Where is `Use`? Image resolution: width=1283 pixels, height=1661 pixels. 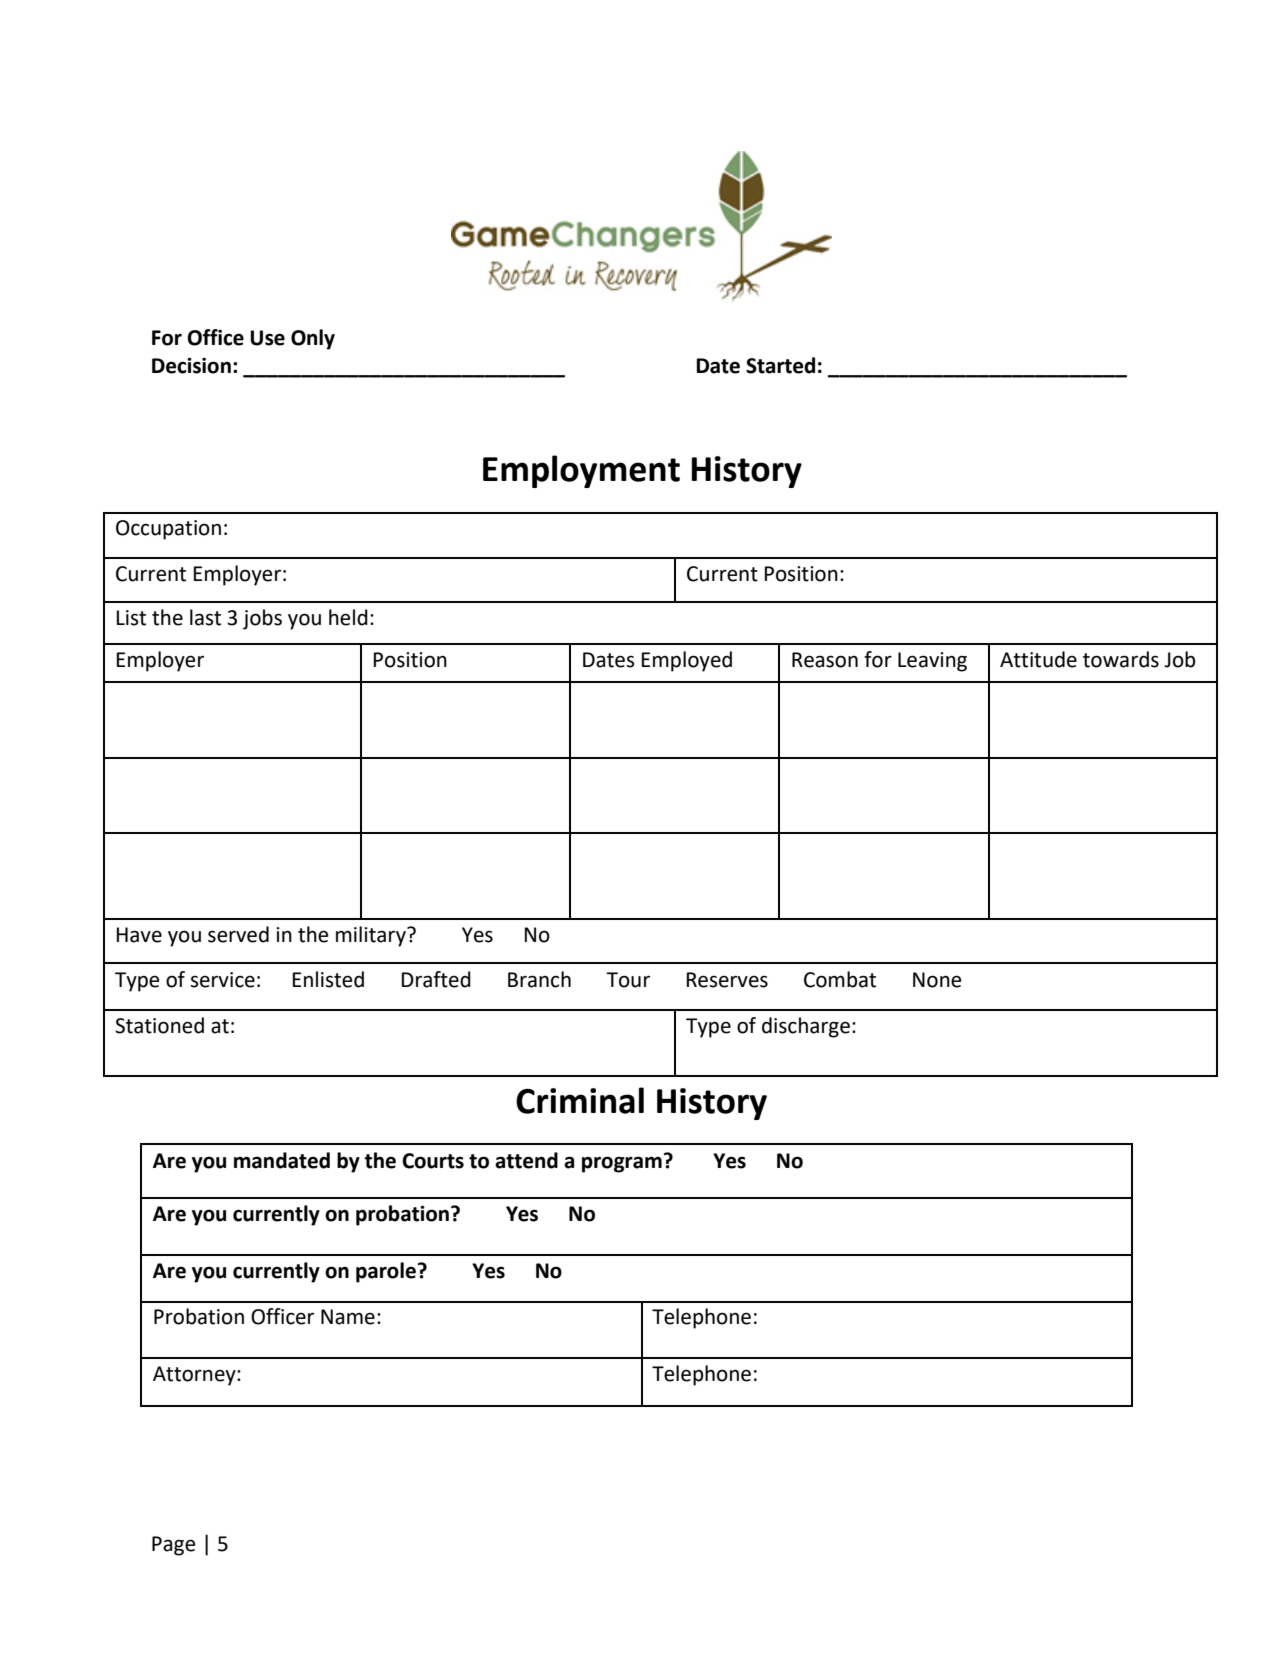
Use is located at coordinates (267, 338).
